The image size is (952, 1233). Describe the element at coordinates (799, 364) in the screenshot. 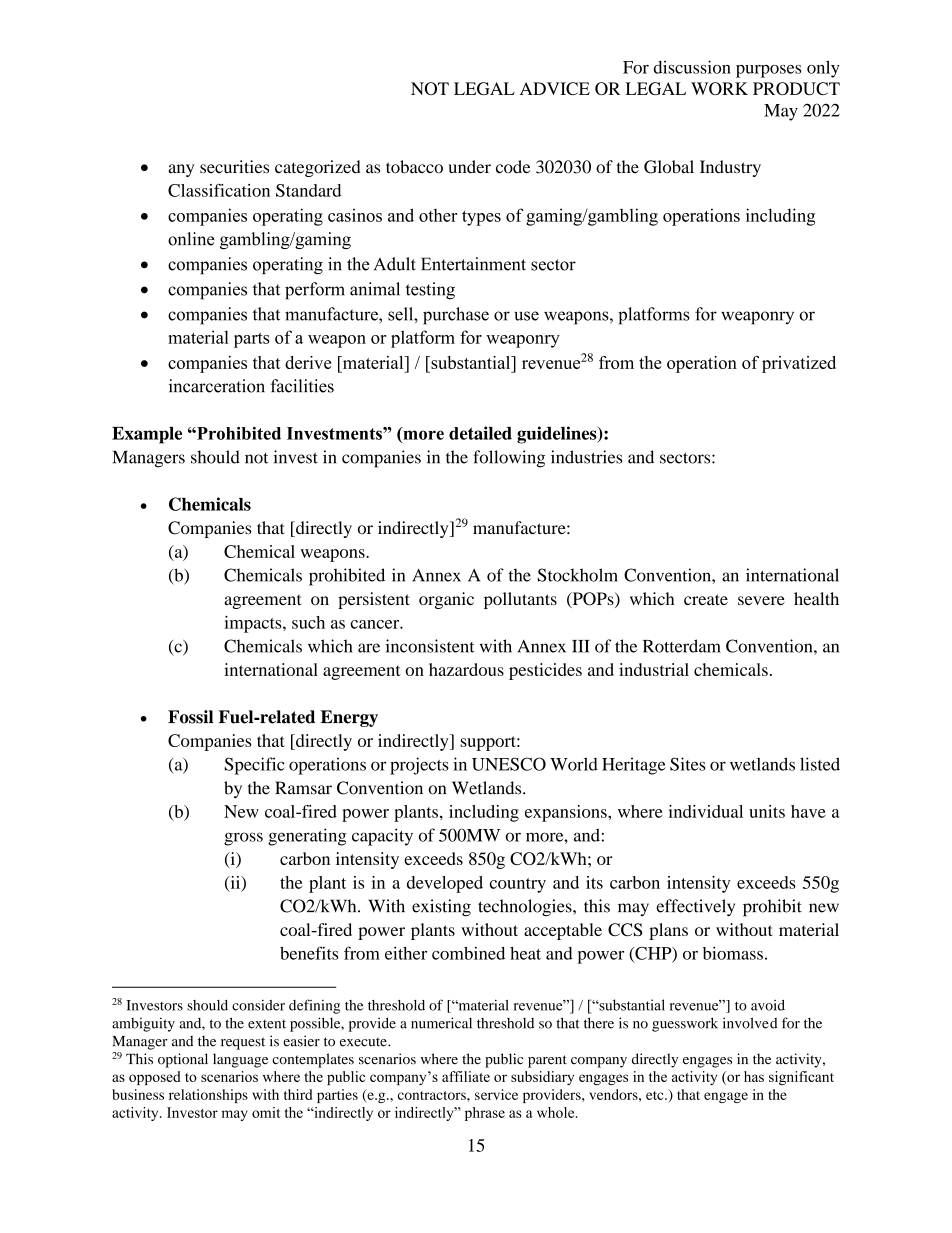

I see `privatized` at that location.
